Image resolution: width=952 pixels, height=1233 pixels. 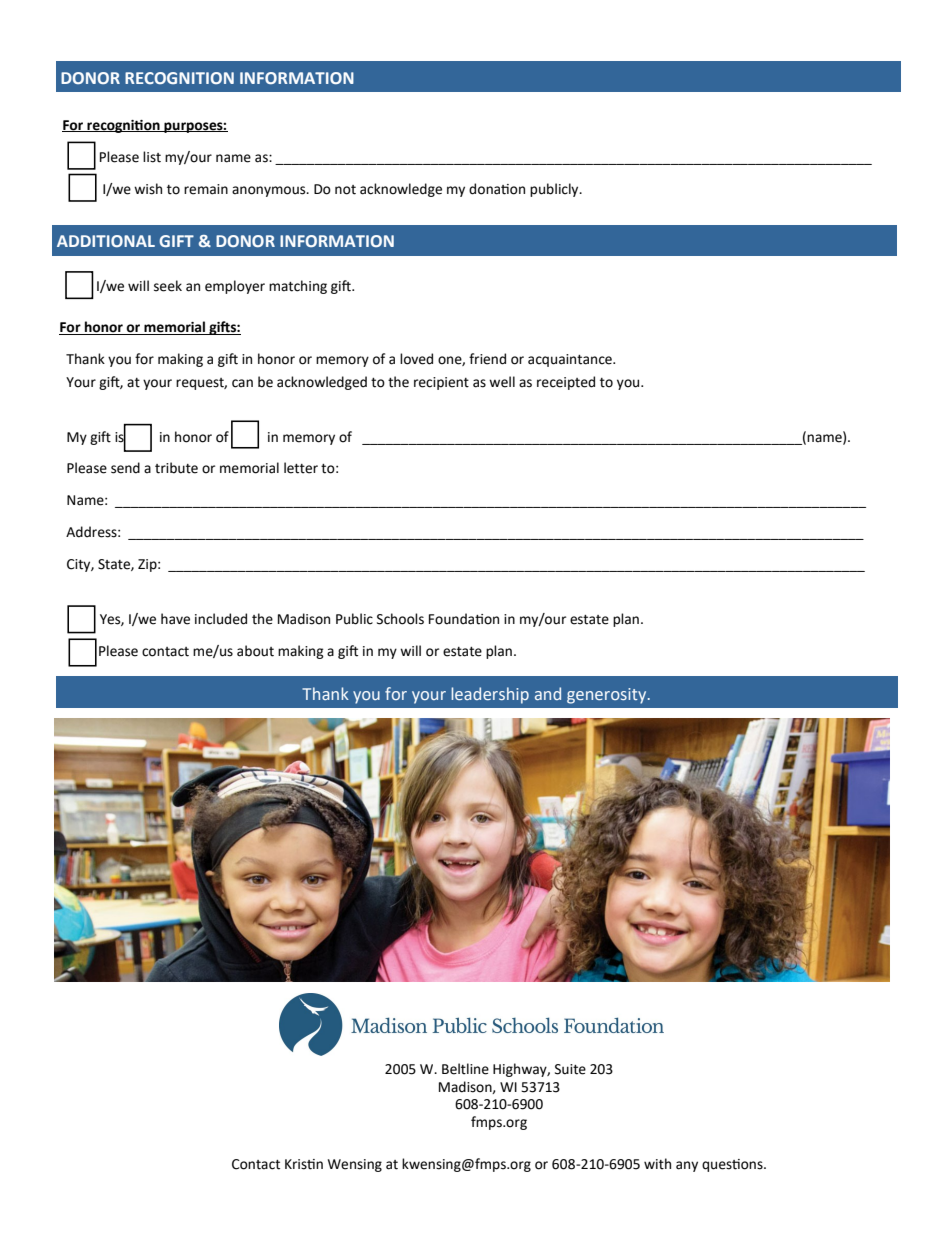 What do you see at coordinates (687, 1166) in the document?
I see `any` at bounding box center [687, 1166].
